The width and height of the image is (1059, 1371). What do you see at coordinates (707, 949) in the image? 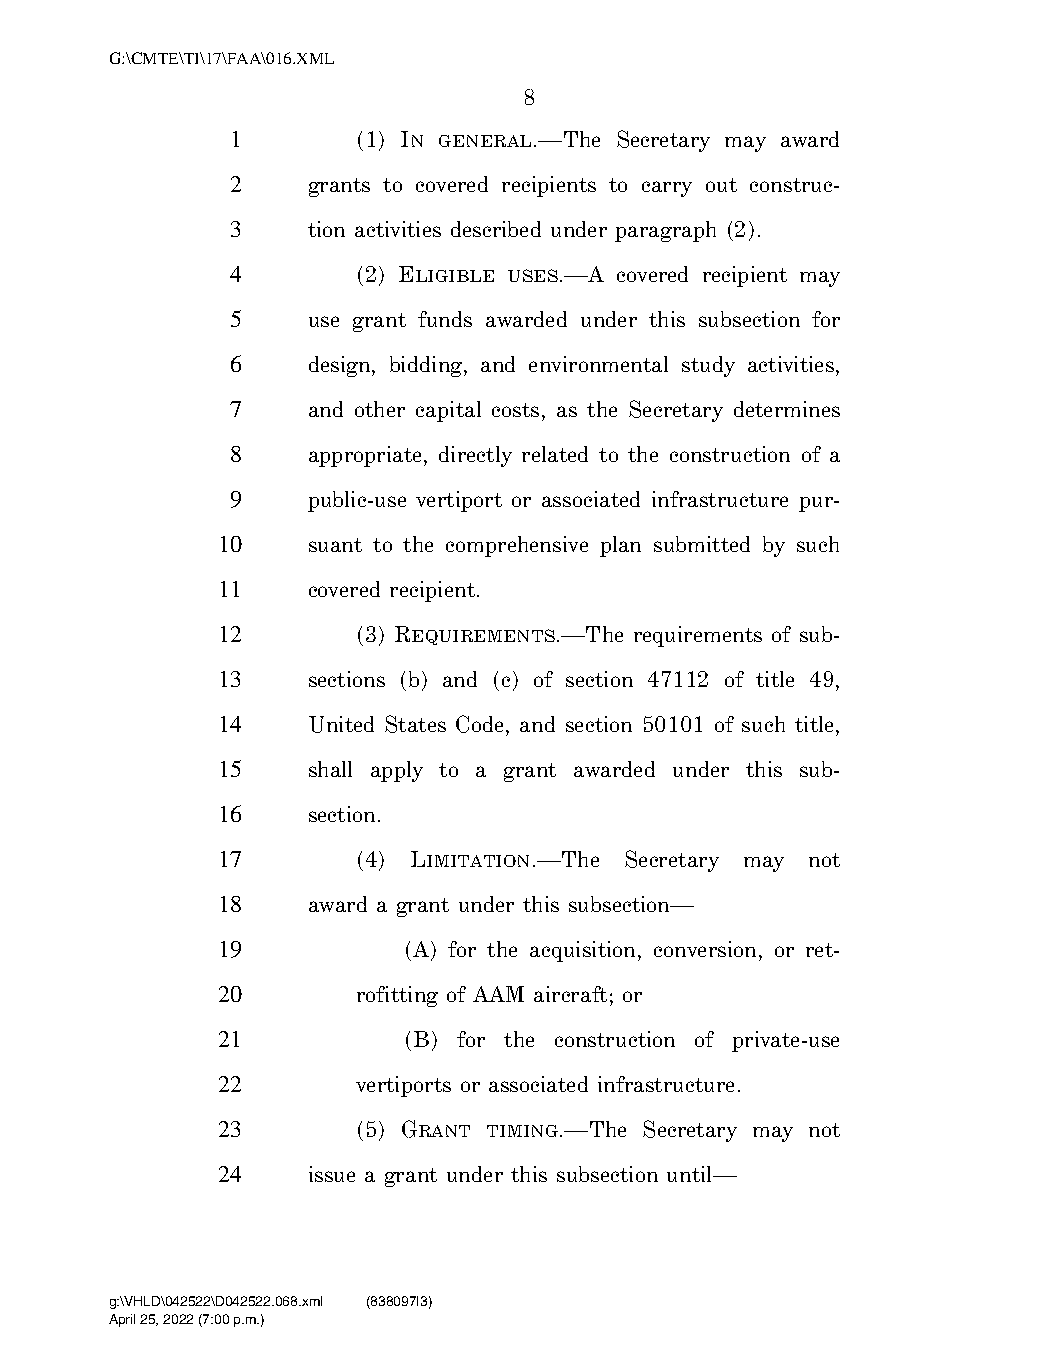
I see `conversion` at bounding box center [707, 949].
